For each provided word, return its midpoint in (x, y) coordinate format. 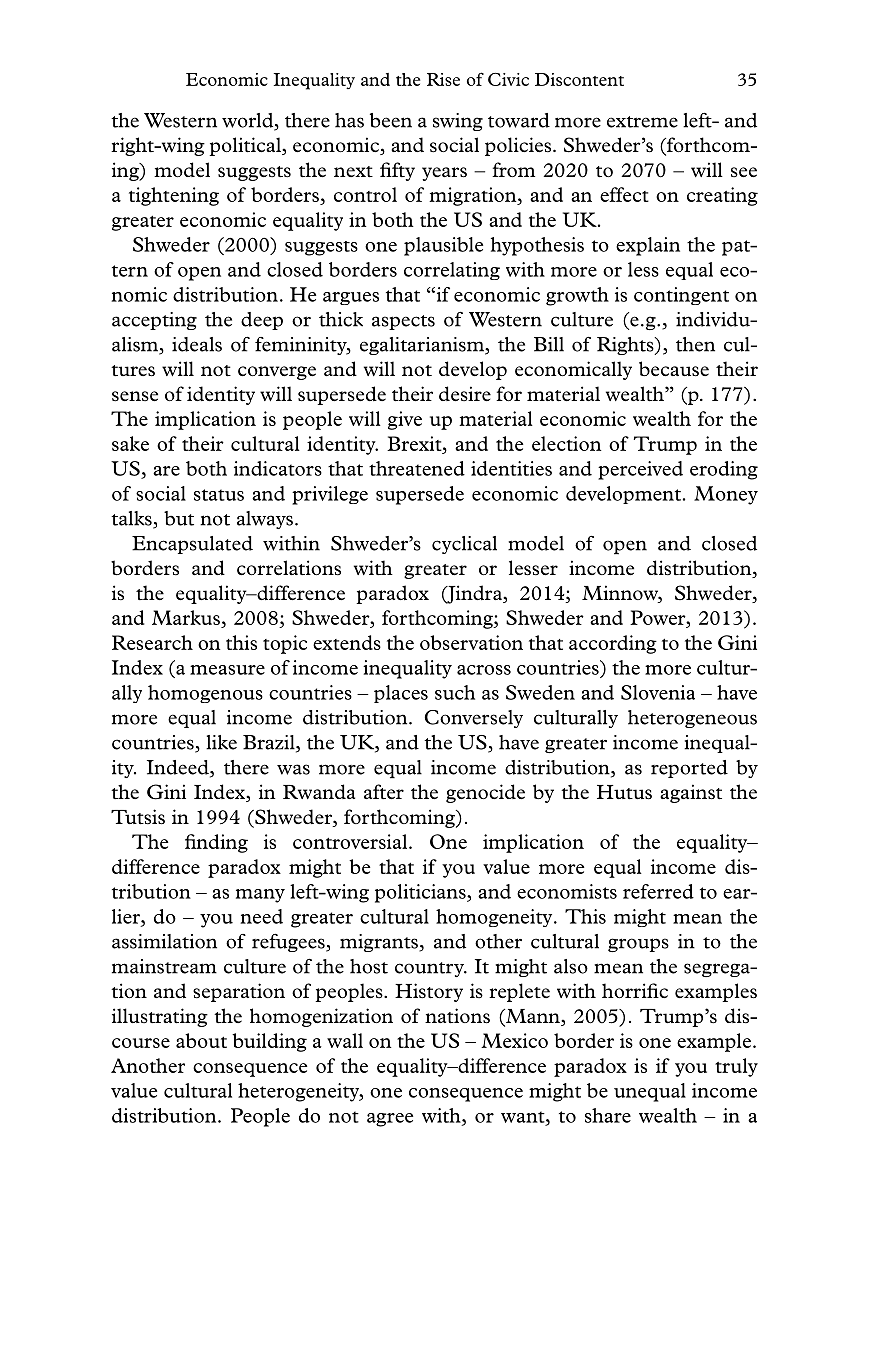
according (613, 644)
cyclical (464, 545)
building (269, 1042)
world (249, 121)
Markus (187, 619)
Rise (443, 79)
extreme (642, 122)
